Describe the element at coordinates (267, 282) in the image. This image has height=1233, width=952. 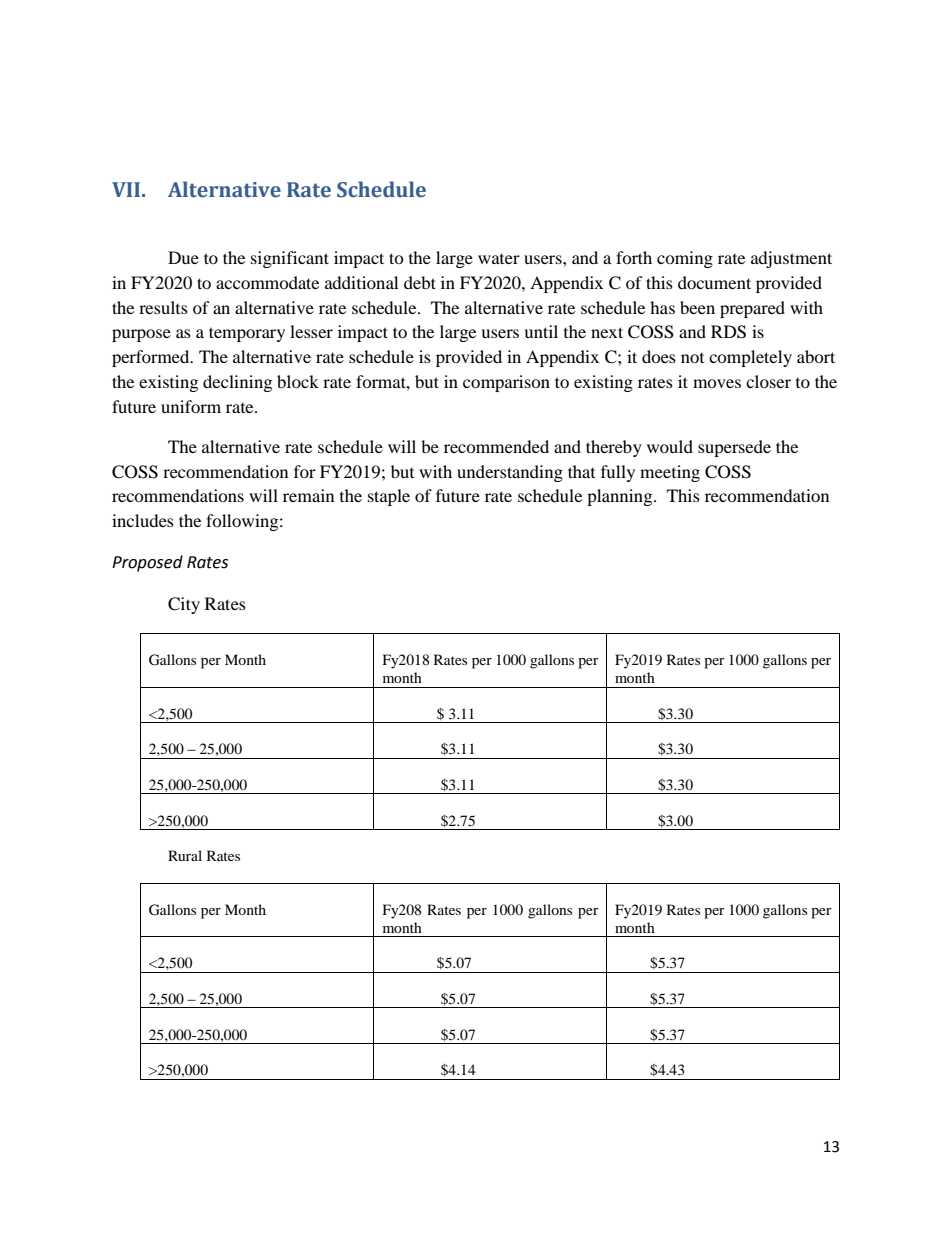
I see `accommodate` at that location.
